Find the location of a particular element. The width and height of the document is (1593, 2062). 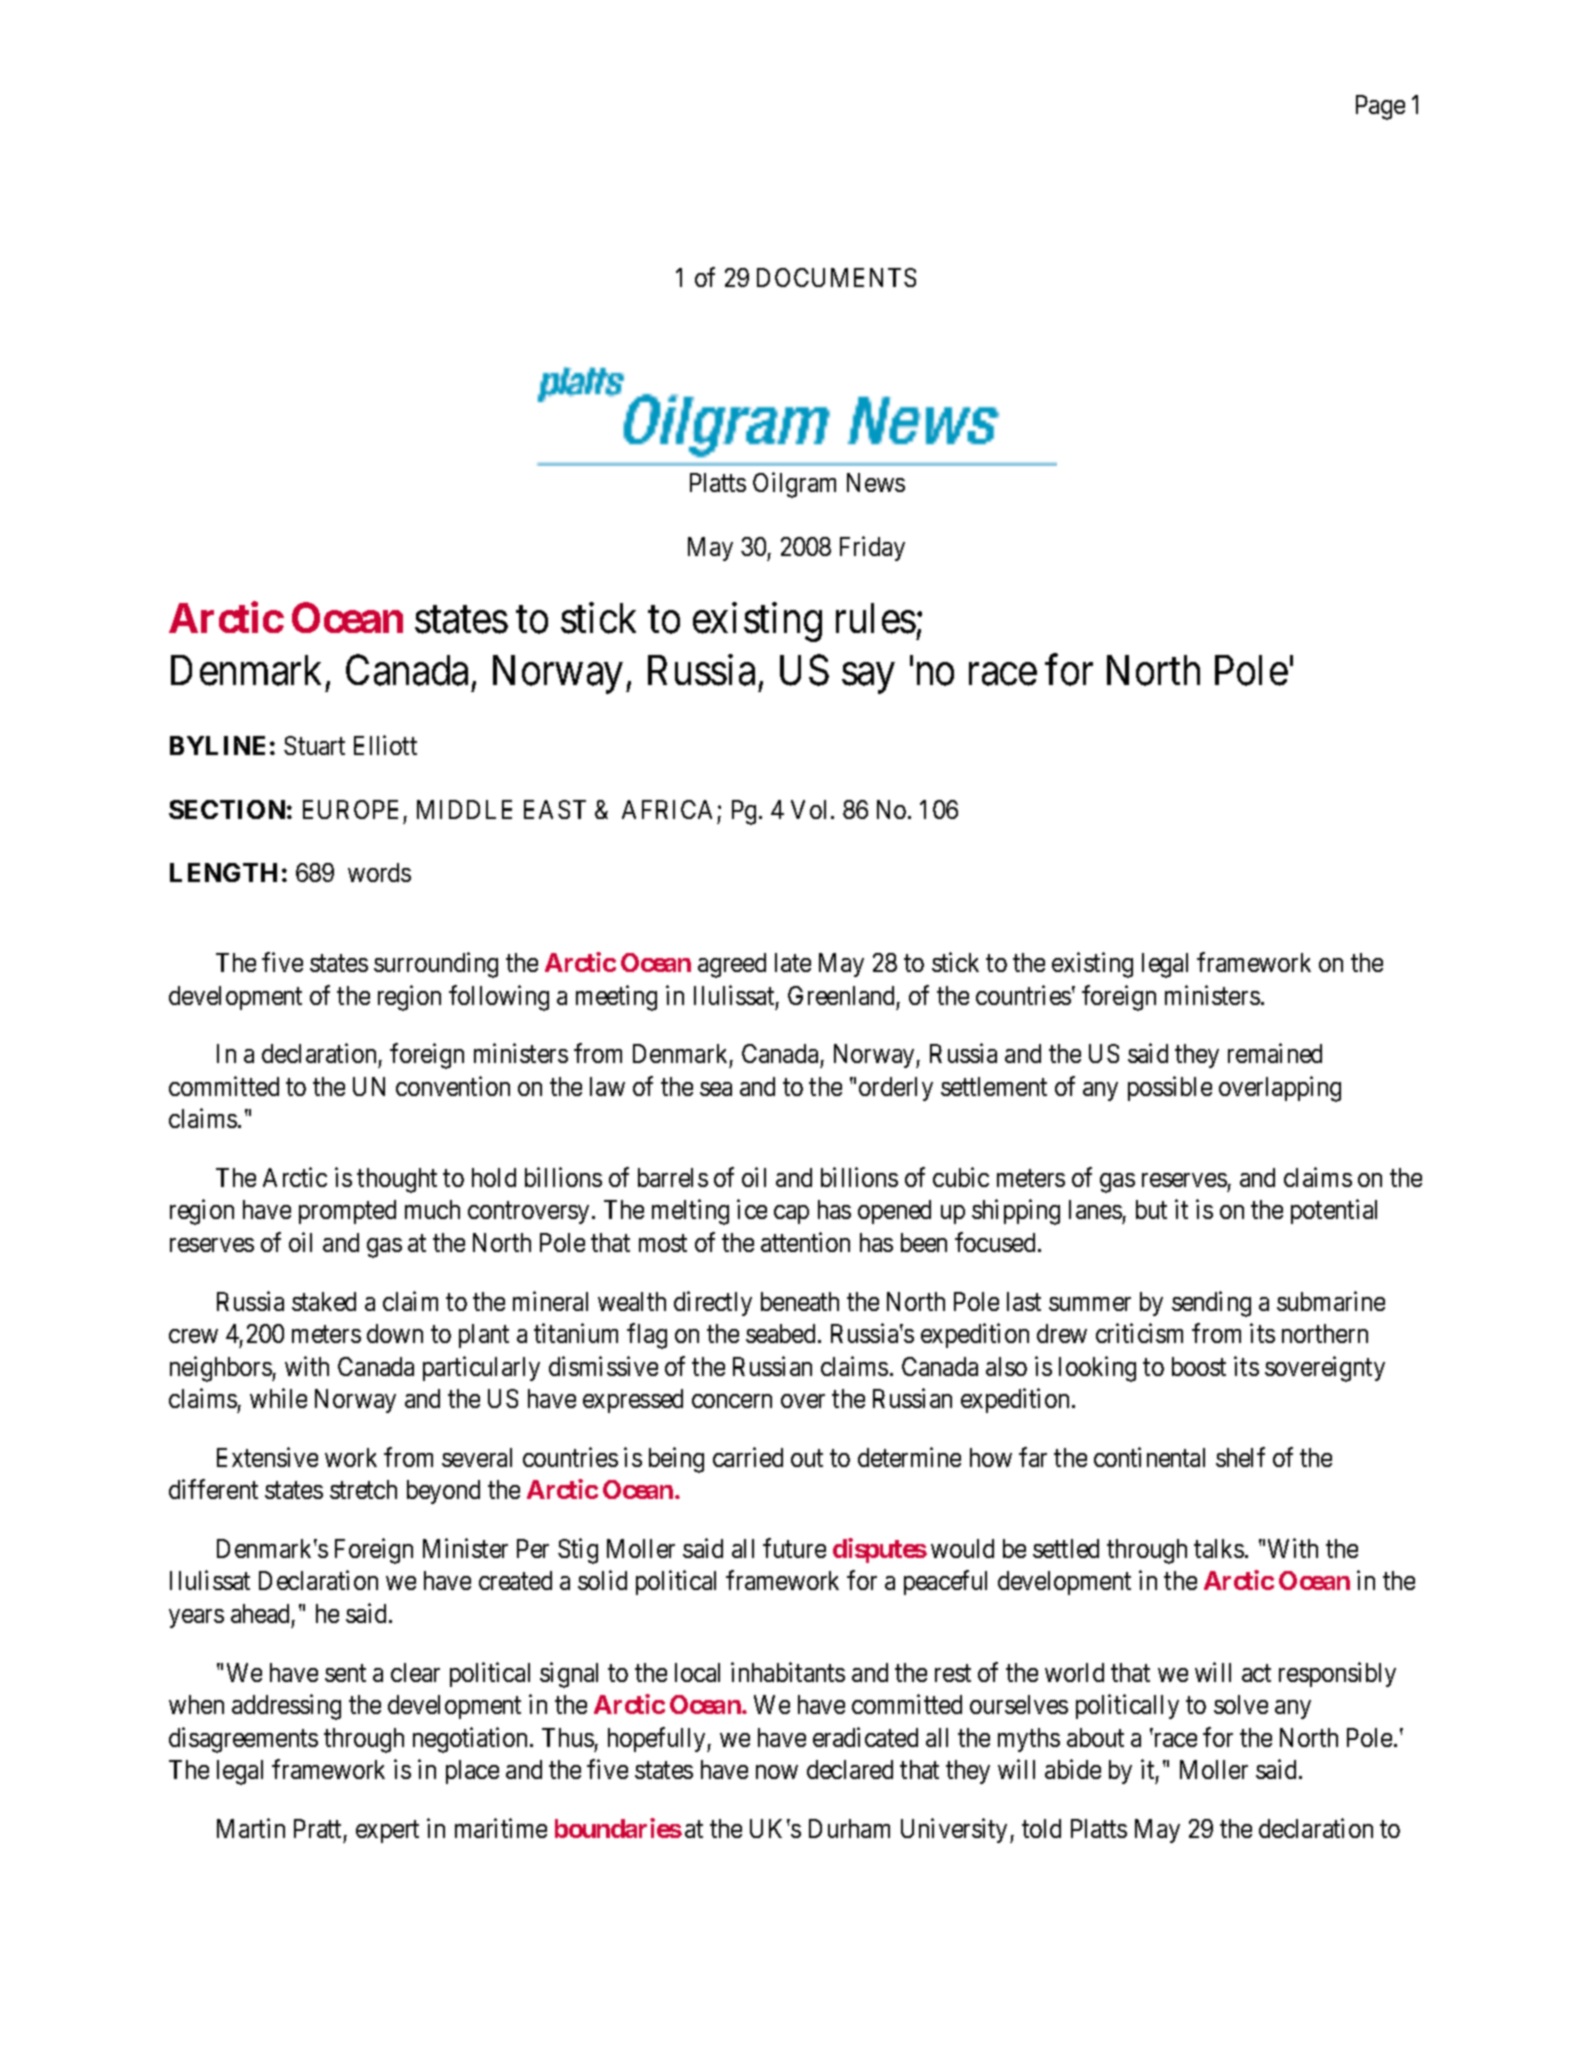

now is located at coordinates (777, 1772).
